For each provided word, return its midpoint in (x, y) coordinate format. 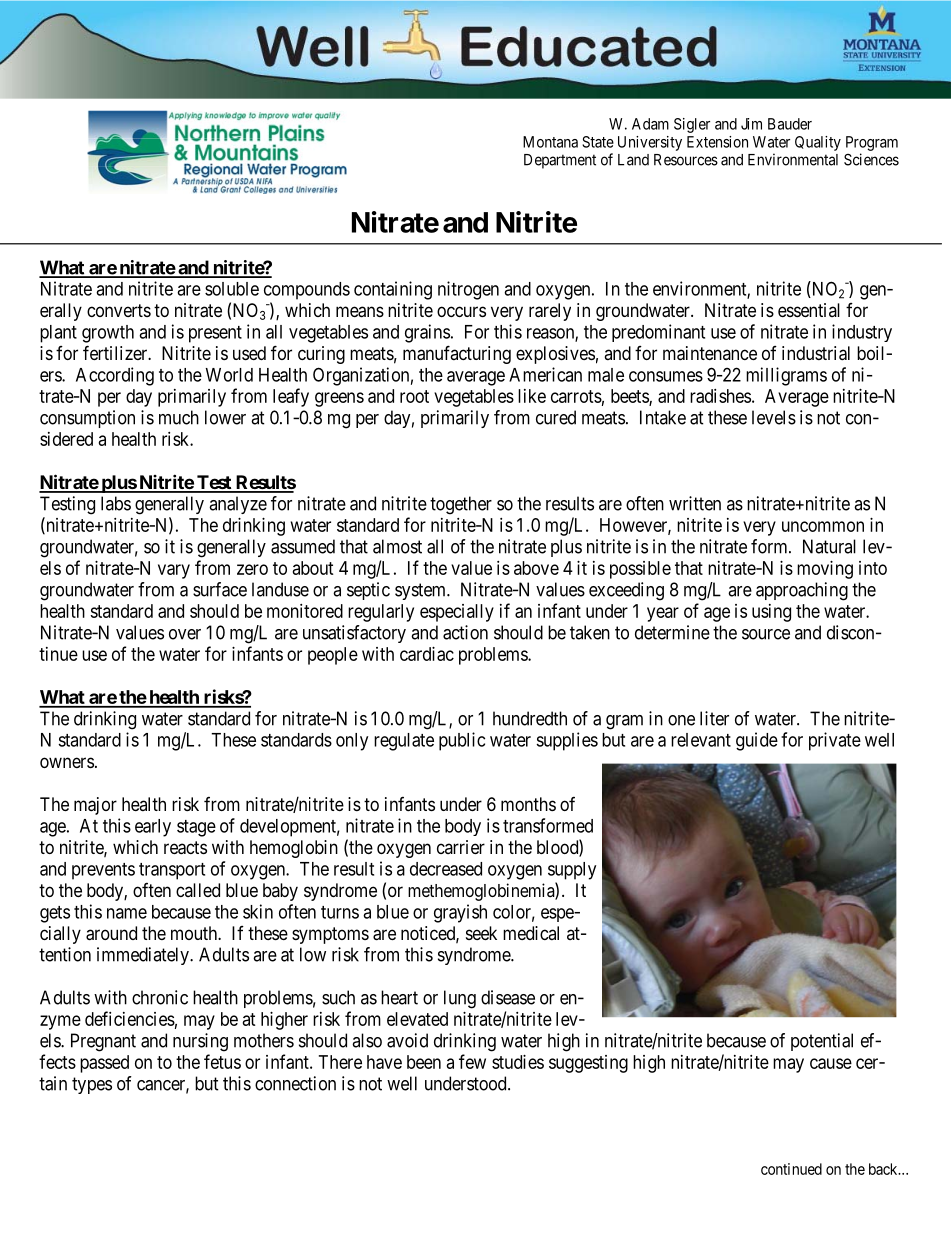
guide (757, 741)
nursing (200, 1042)
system (422, 591)
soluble (232, 289)
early (153, 828)
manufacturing (457, 354)
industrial (816, 353)
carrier (461, 847)
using (771, 613)
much (179, 417)
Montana (550, 142)
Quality (818, 143)
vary (174, 571)
